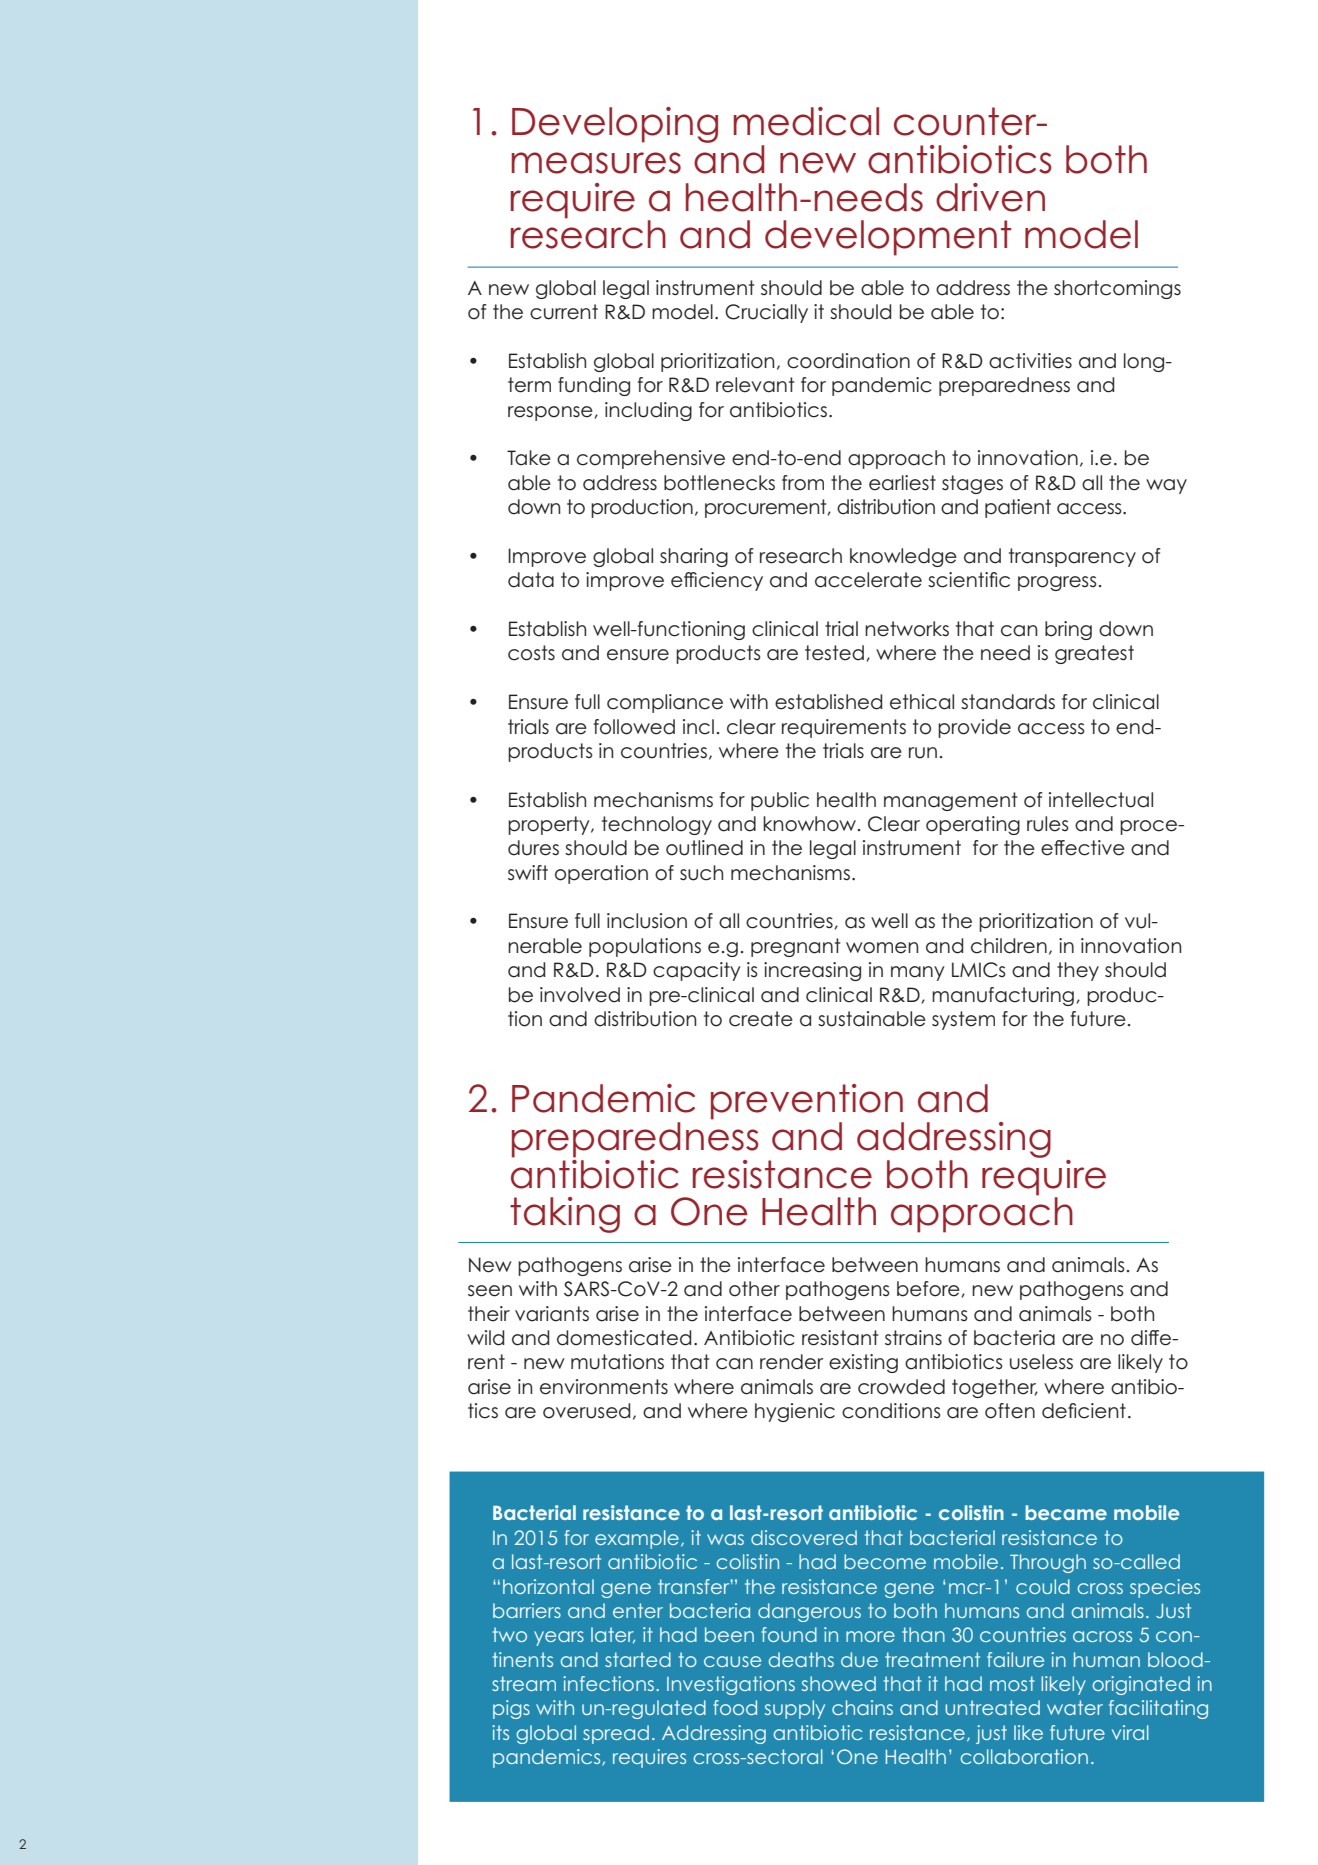 The image size is (1318, 1865). Describe the element at coordinates (839, 1683) in the screenshot. I see `showed` at that location.
